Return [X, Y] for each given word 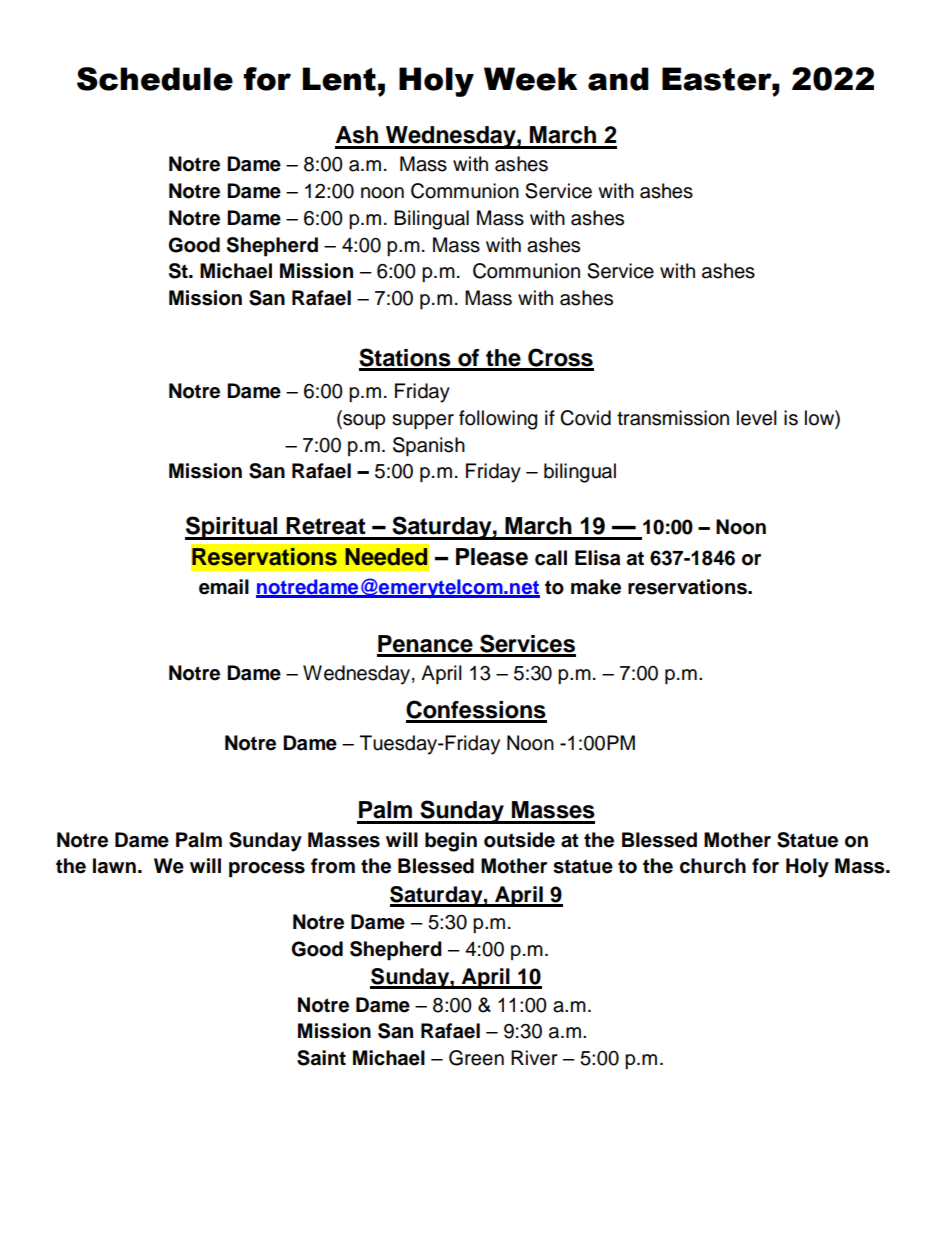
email [224, 587]
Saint [321, 1058]
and [618, 79]
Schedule [155, 79]
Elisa [598, 558]
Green [476, 1058]
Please [492, 557]
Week [530, 79]
